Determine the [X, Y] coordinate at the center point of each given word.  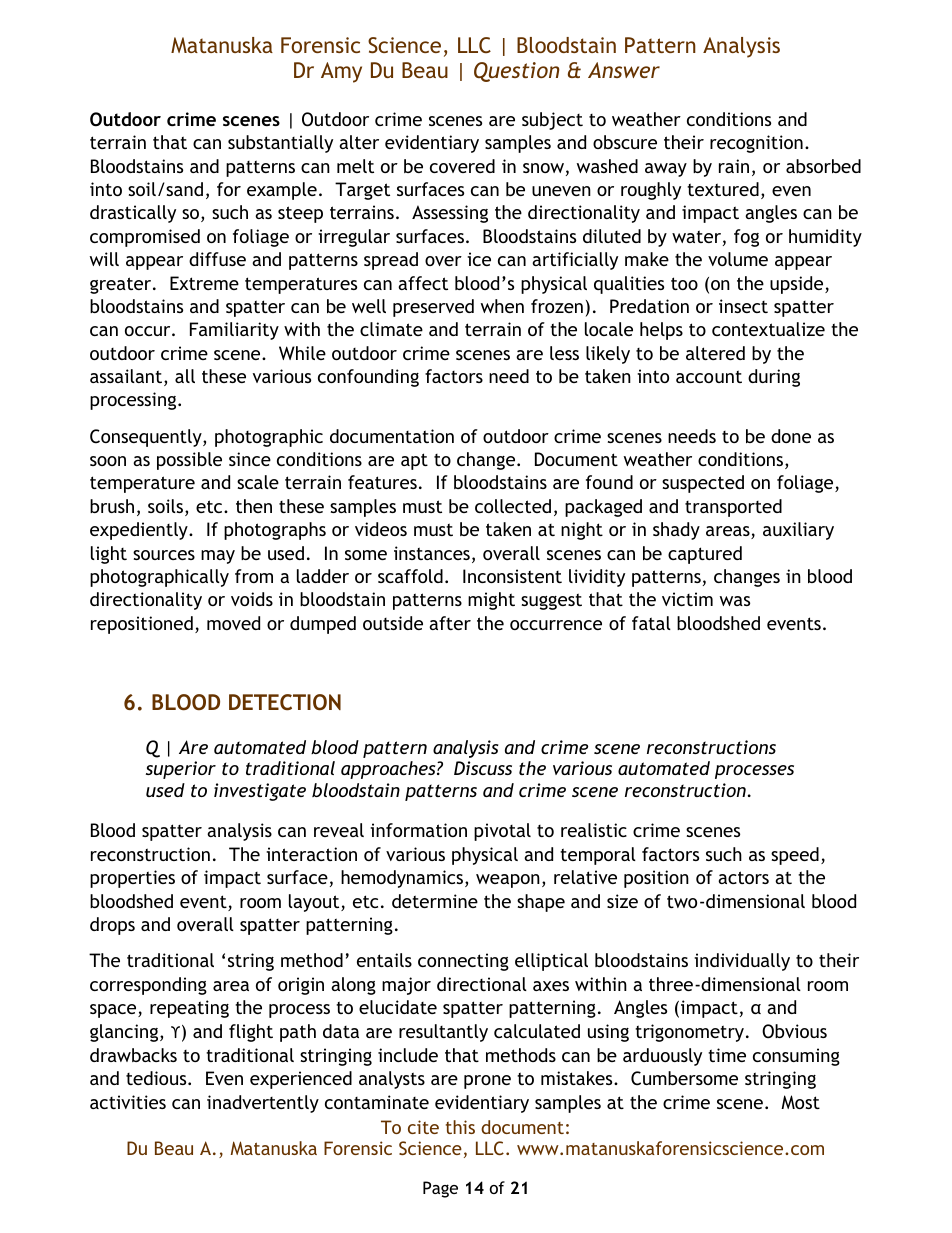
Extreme [204, 283]
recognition [756, 144]
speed [795, 856]
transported [733, 508]
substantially [280, 144]
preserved [433, 308]
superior [181, 770]
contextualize [768, 329]
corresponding [148, 986]
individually [742, 962]
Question [517, 72]
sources [164, 555]
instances [432, 553]
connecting [463, 962]
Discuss [483, 768]
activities [128, 1102]
